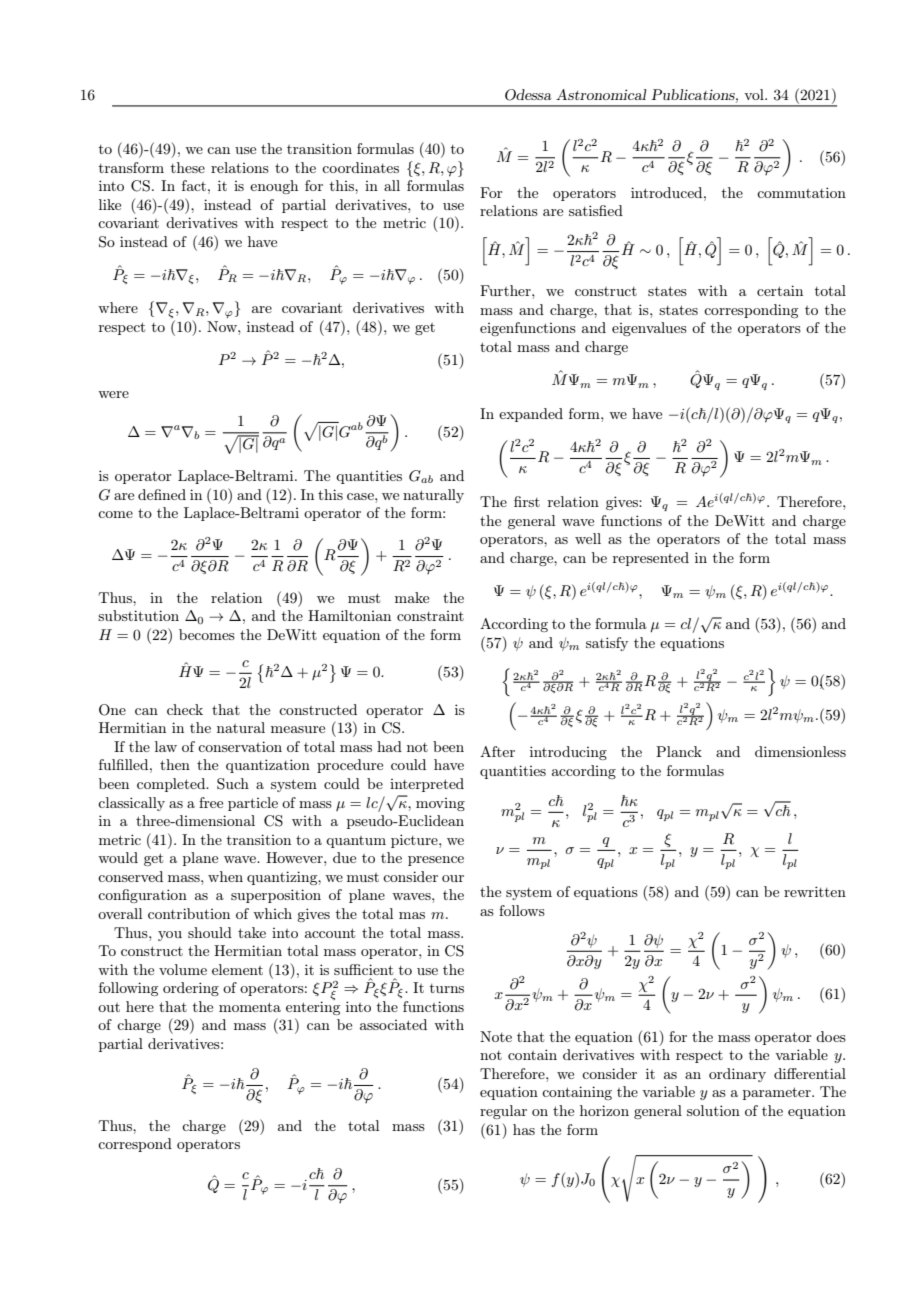 Image resolution: width=924 pixels, height=1308 pixels. Describe the element at coordinates (188, 167) in the page. I see `these` at that location.
